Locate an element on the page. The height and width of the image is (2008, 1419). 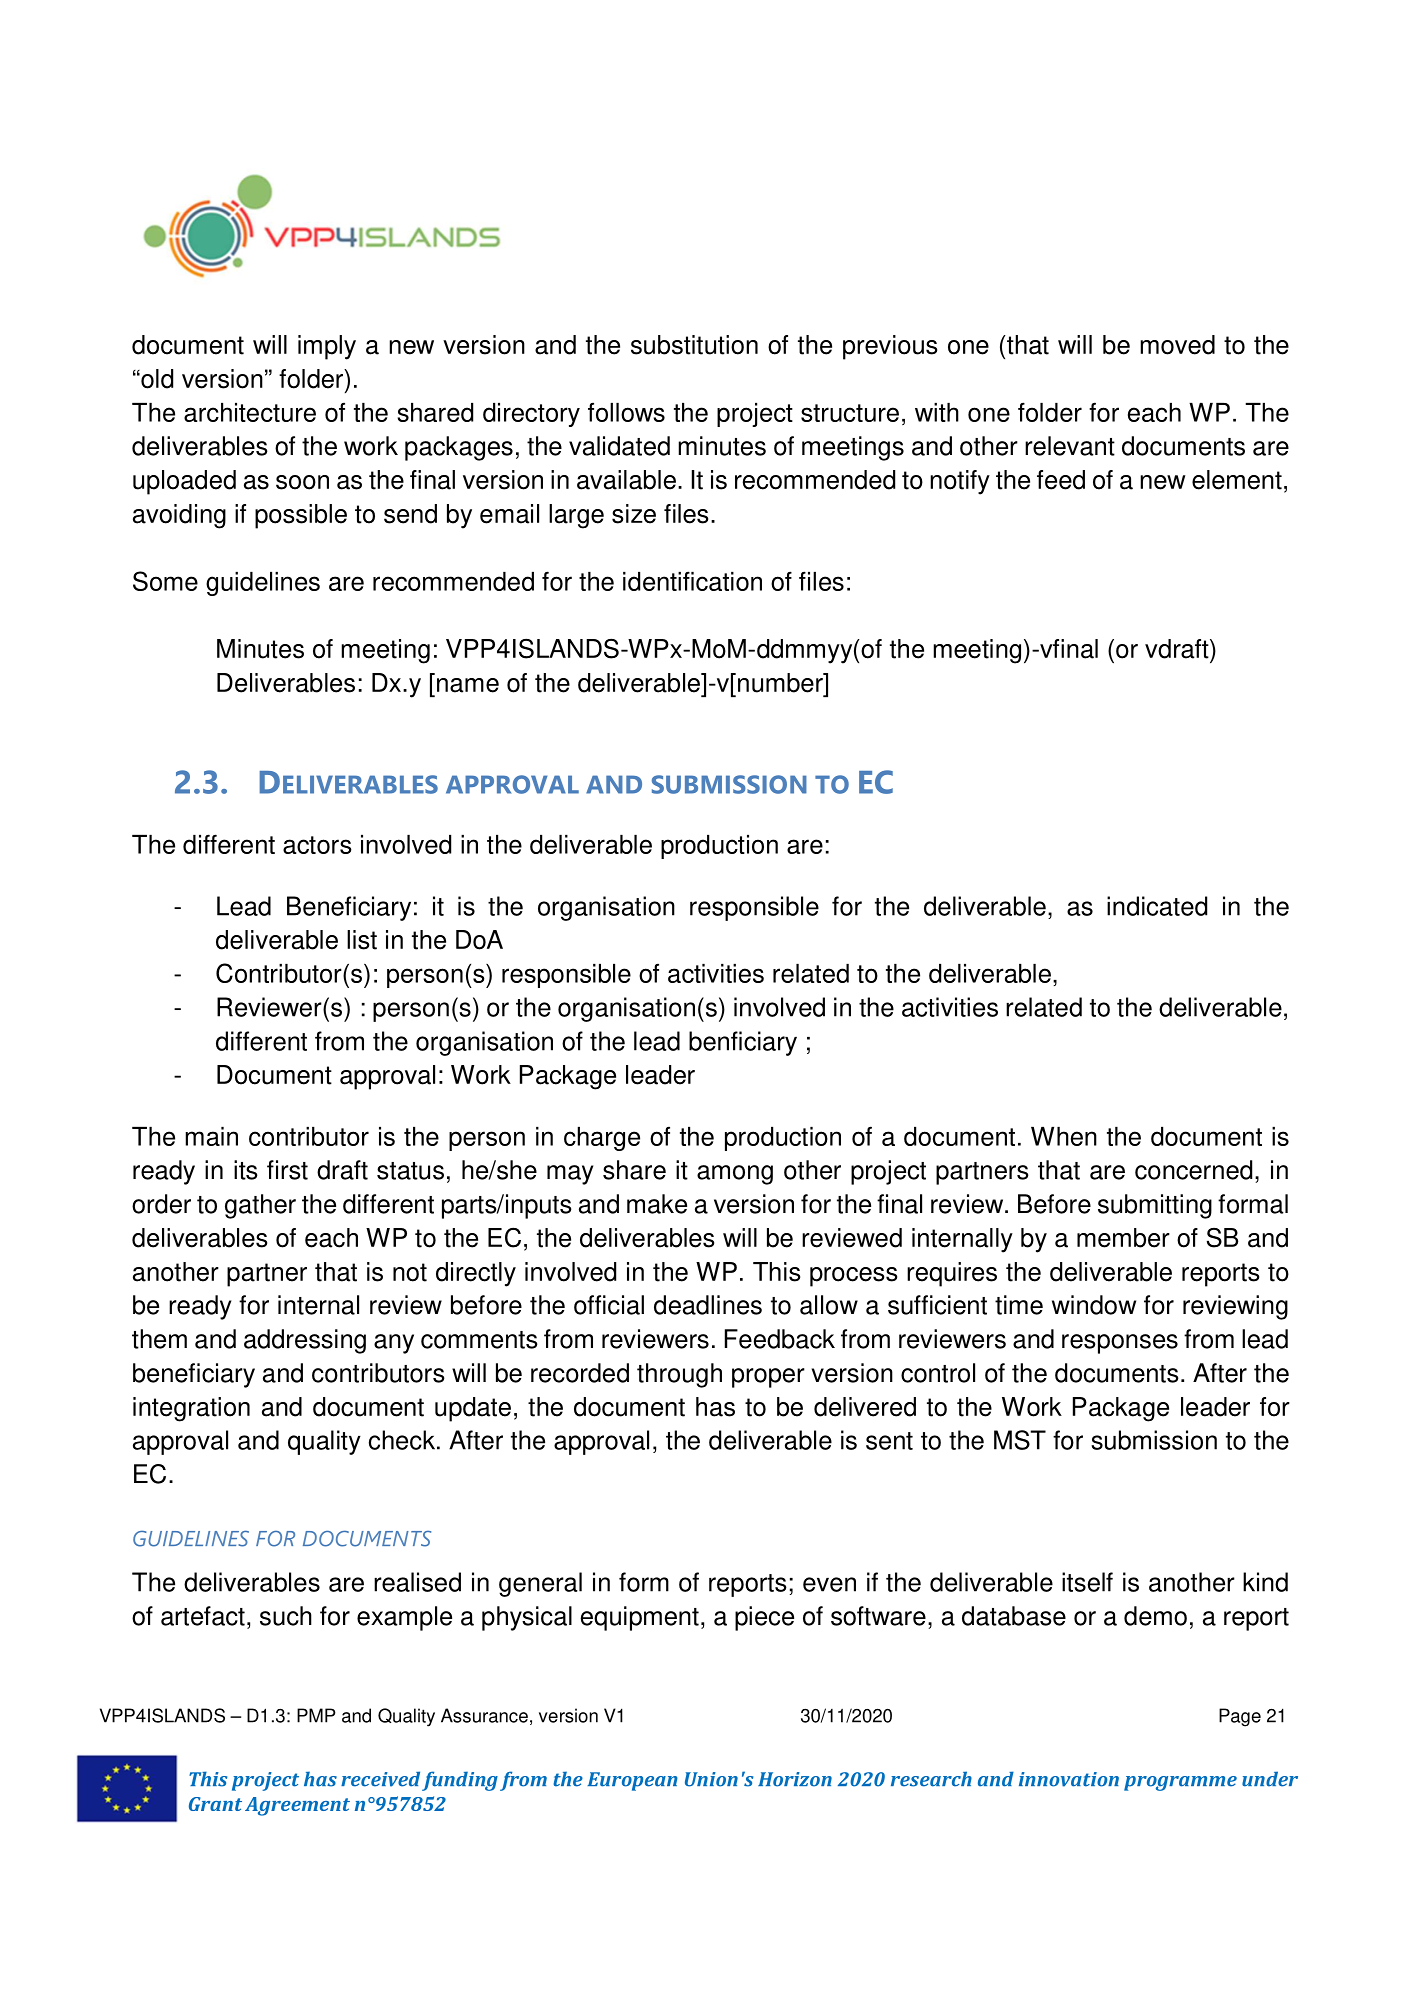
deadlines is located at coordinates (708, 1305).
